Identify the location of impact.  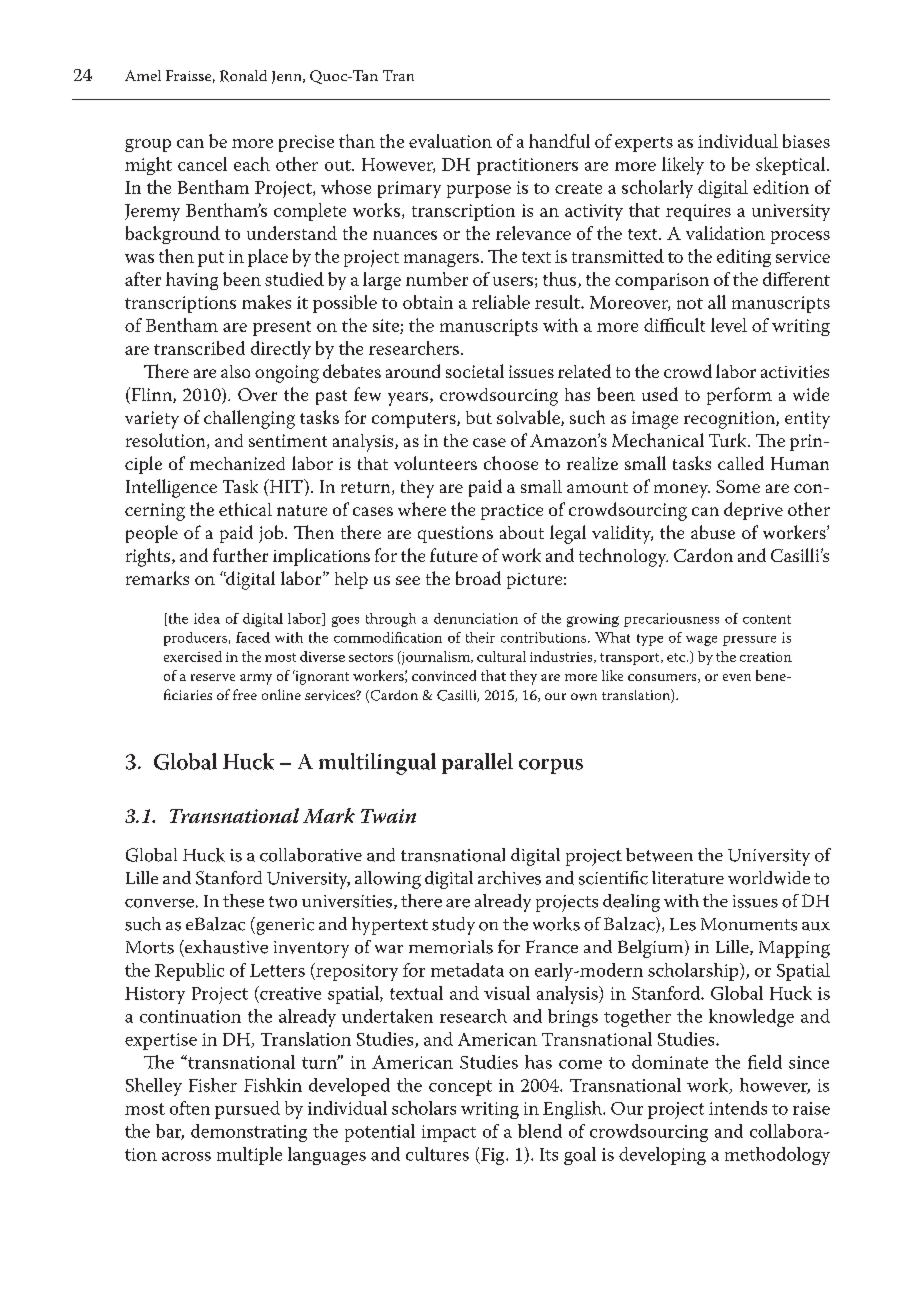
(449, 1133).
